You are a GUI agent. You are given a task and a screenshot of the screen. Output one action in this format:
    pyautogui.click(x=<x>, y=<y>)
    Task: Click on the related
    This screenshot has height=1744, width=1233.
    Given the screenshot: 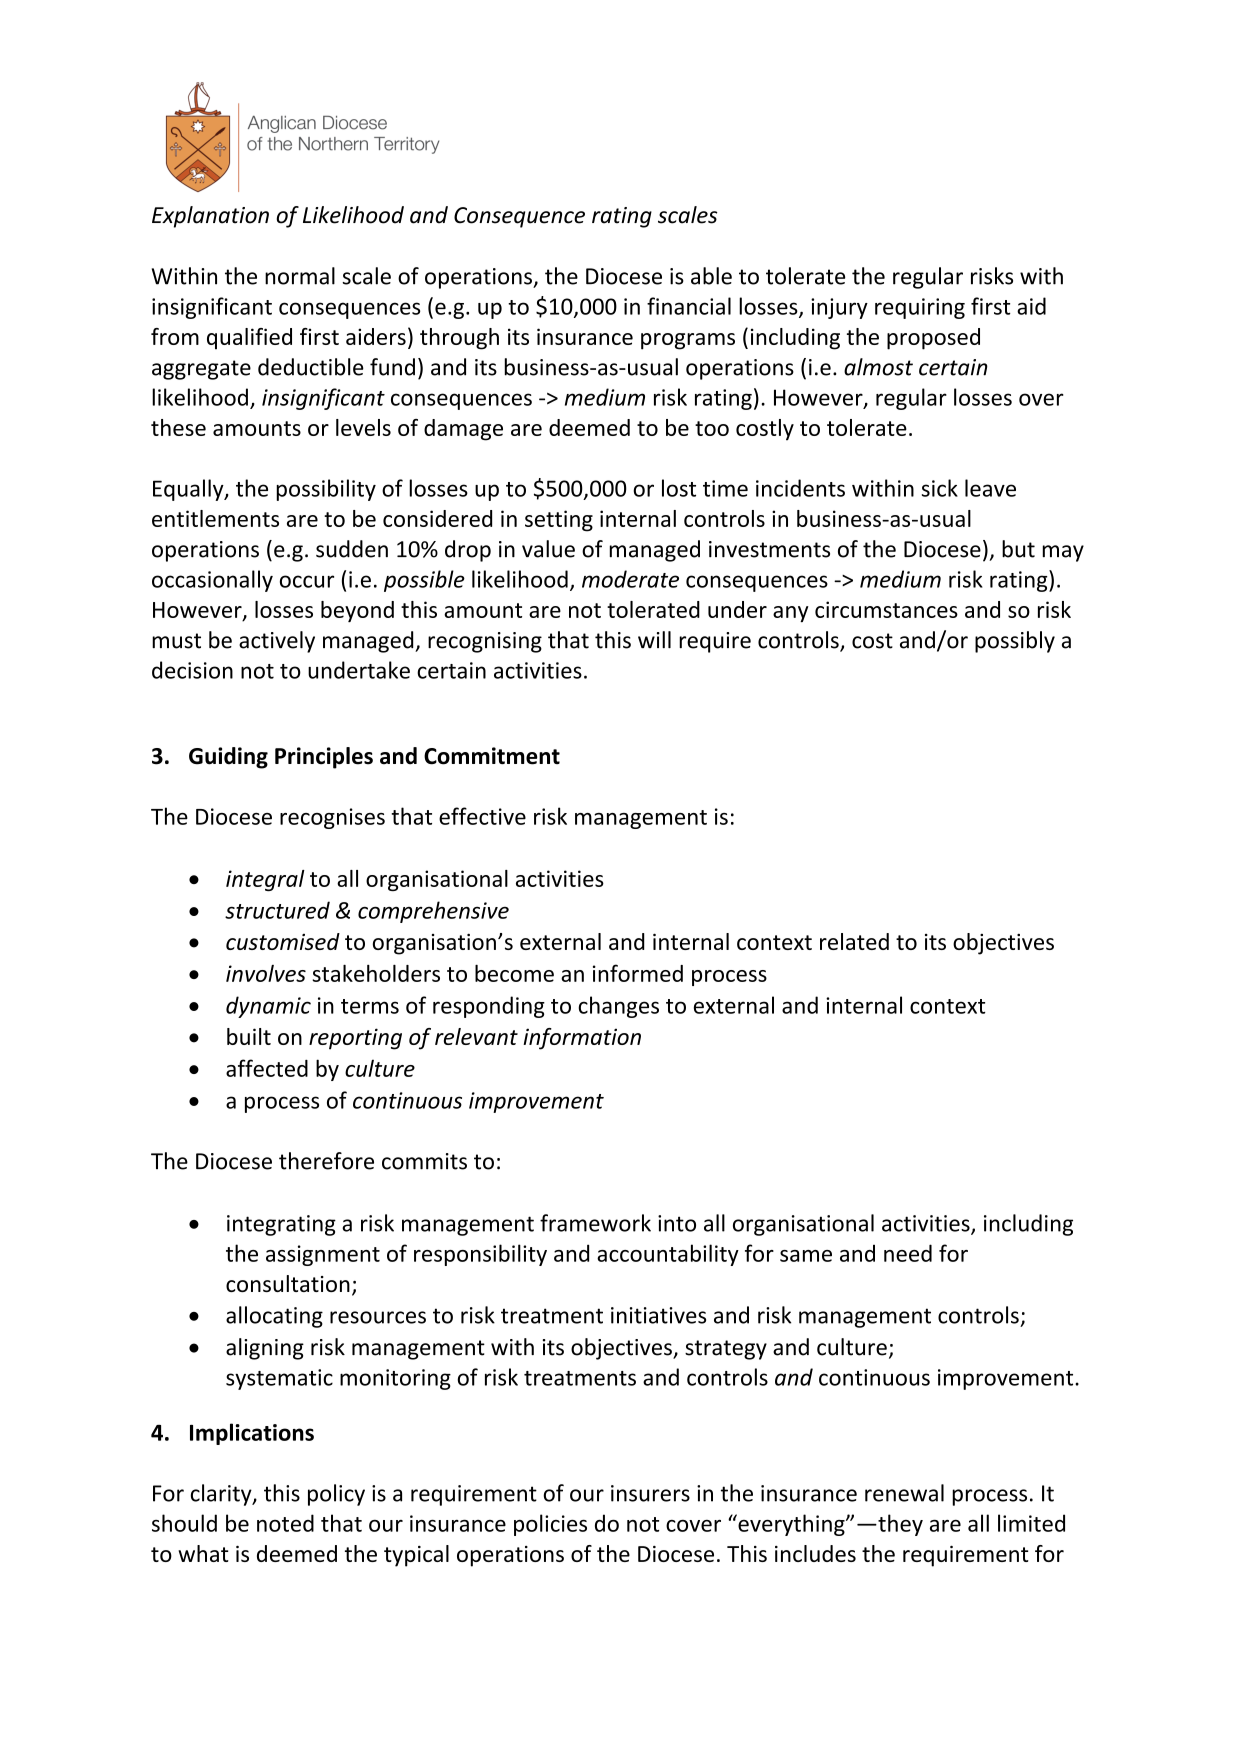 What is the action you would take?
    pyautogui.click(x=854, y=941)
